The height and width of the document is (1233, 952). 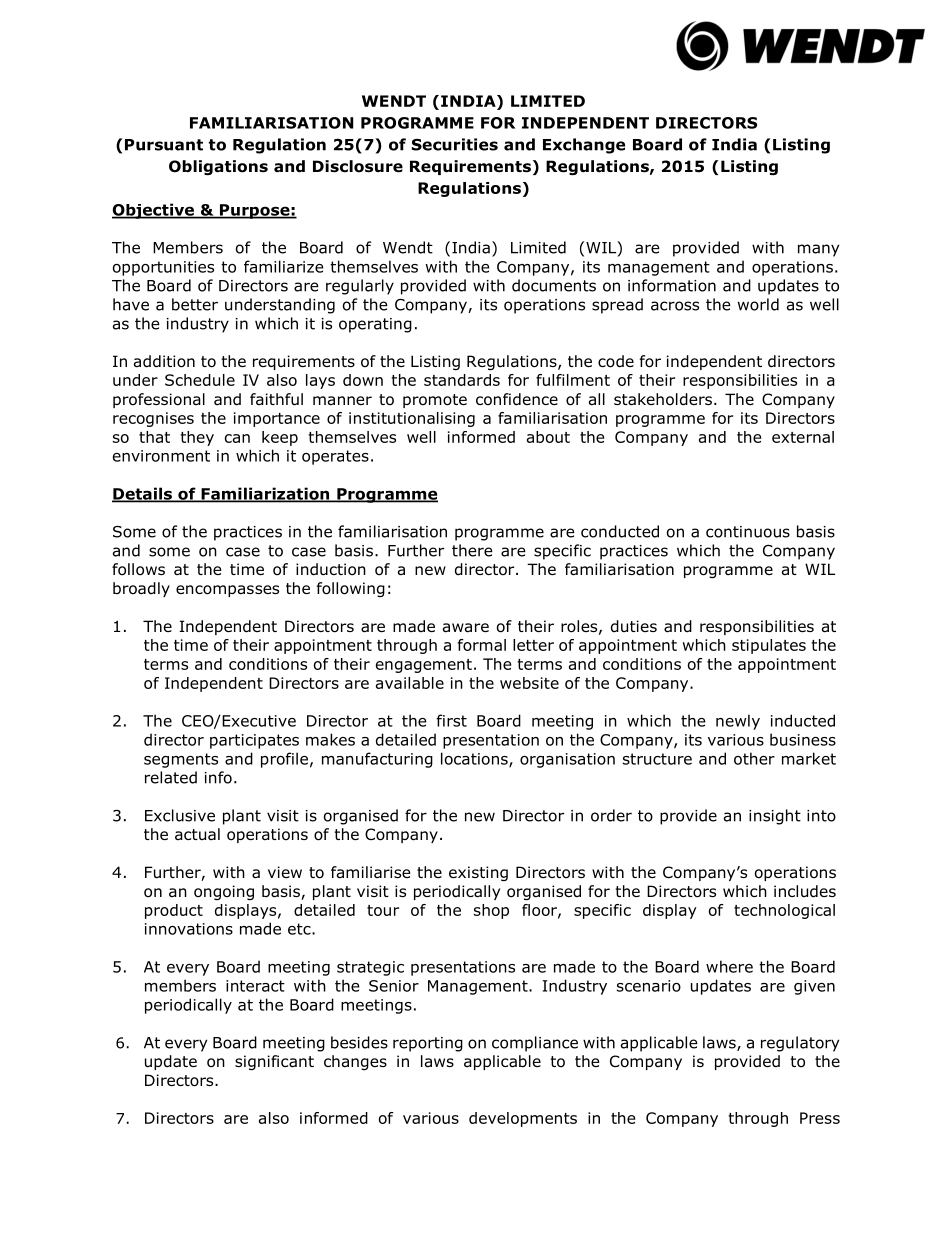 I want to click on developments, so click(x=523, y=1119).
